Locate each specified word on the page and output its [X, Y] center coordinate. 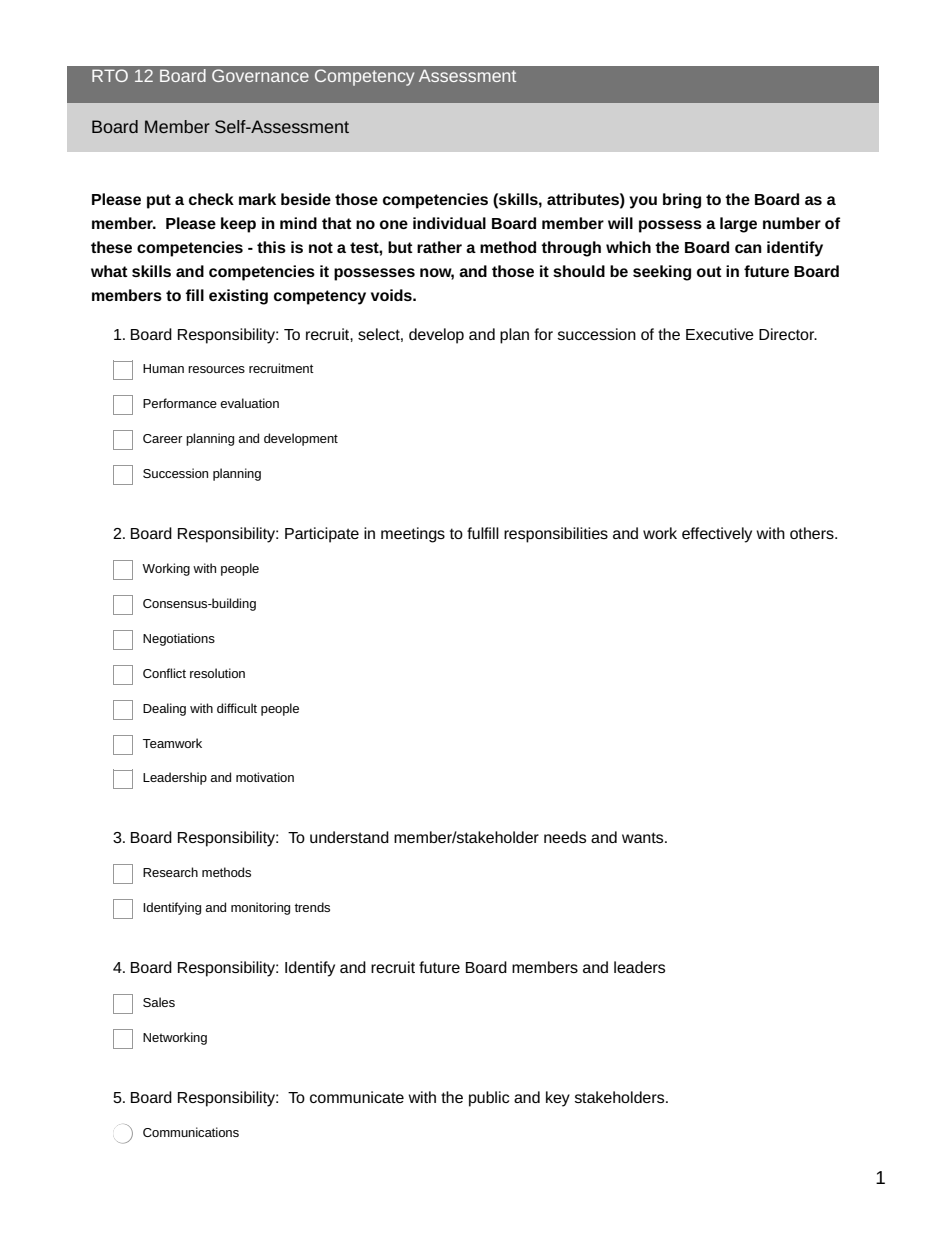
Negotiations [179, 639]
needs [565, 837]
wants [644, 837]
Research [170, 872]
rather [439, 247]
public [489, 1099]
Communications [191, 1132]
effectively [717, 535]
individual [449, 223]
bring [682, 201]
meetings [413, 535]
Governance [260, 75]
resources [216, 369]
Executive [720, 334]
